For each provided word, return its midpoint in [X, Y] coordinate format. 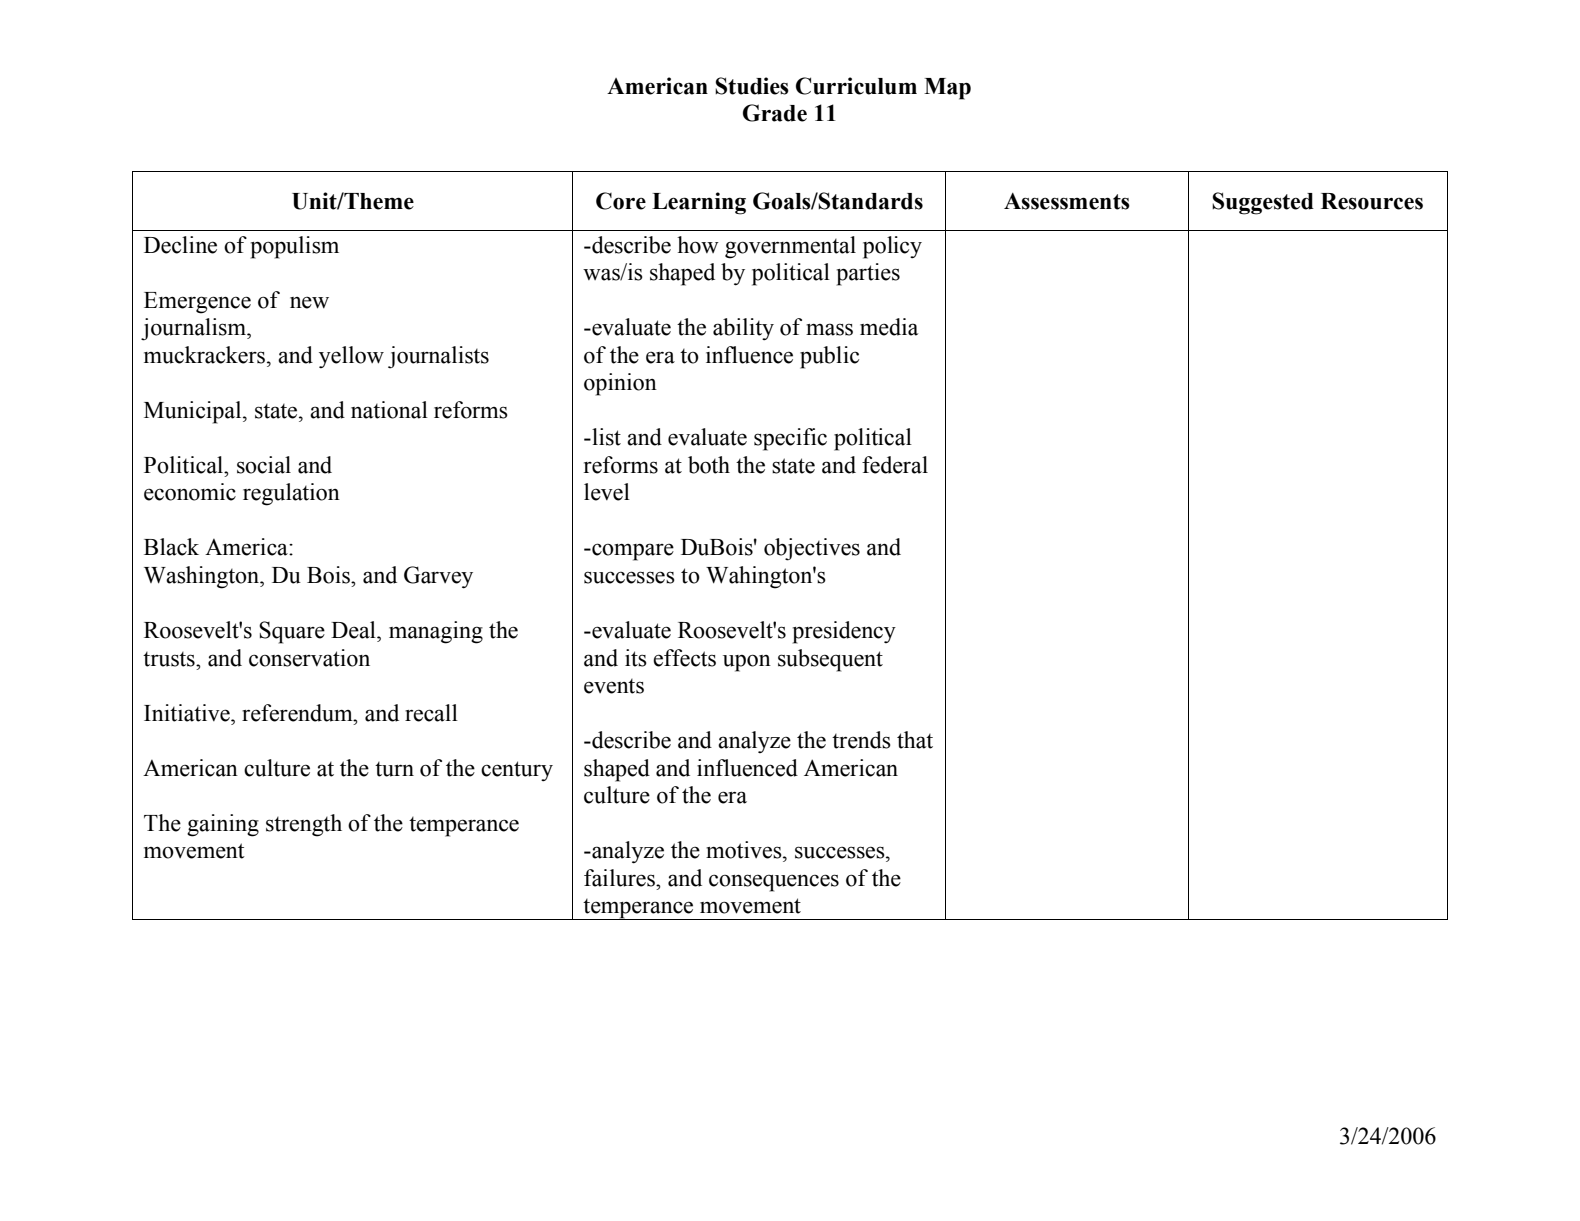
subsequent [830, 660]
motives [745, 850]
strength [304, 825]
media [889, 327]
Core [621, 201]
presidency [844, 632]
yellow [351, 357]
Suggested [1263, 203]
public [829, 357]
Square [292, 632]
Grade [775, 113]
